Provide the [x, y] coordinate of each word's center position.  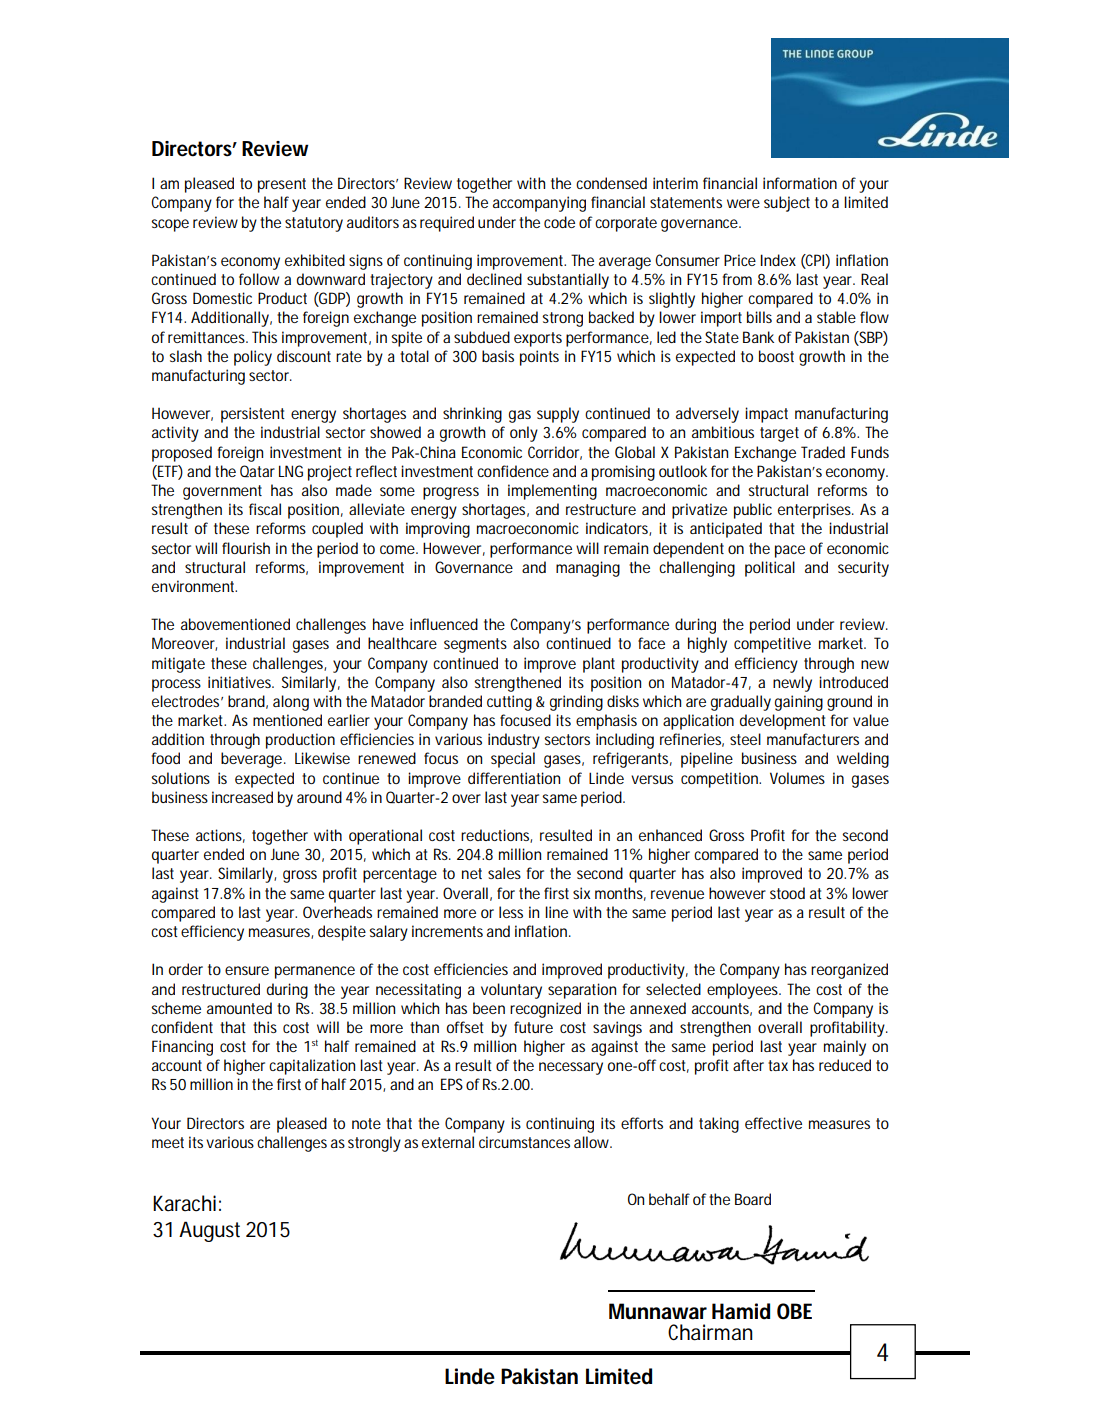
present [282, 185]
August [209, 1231]
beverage [251, 760]
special [513, 760]
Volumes [797, 778]
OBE [794, 1311]
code [559, 222]
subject [787, 204]
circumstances [524, 1142]
